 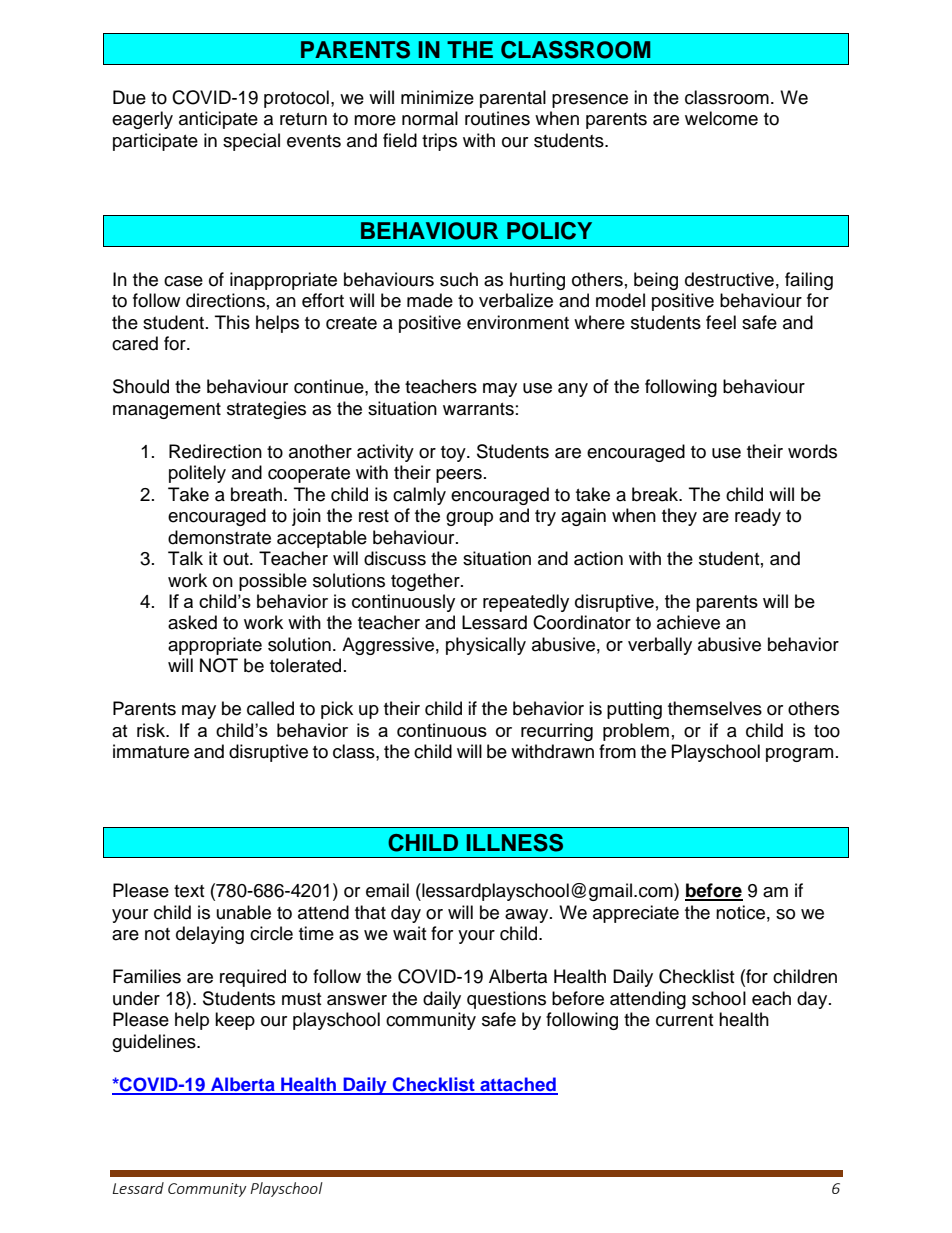 I want to click on politely, so click(x=197, y=474).
